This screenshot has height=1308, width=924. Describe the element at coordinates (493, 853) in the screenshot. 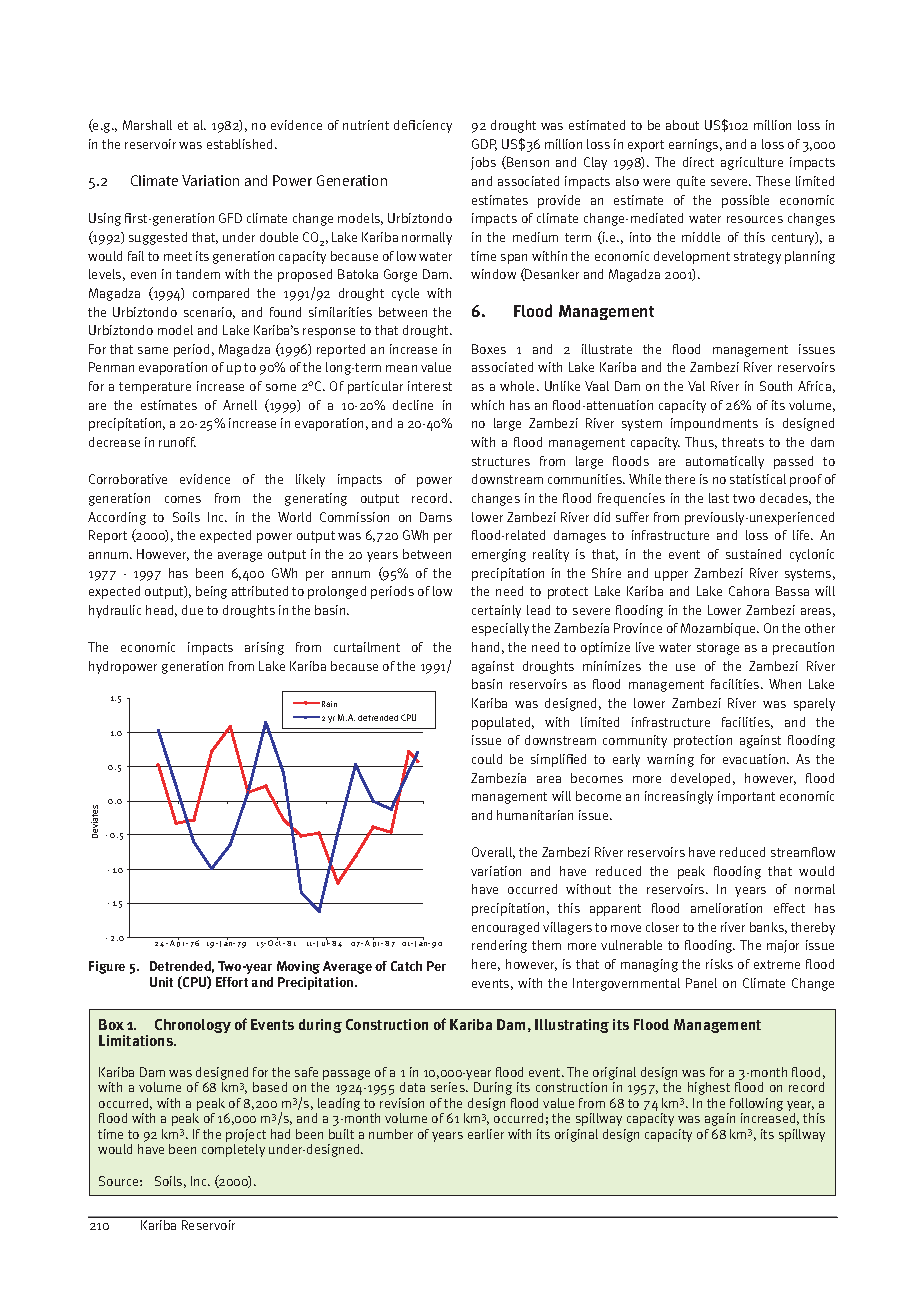

I see `Overall` at that location.
